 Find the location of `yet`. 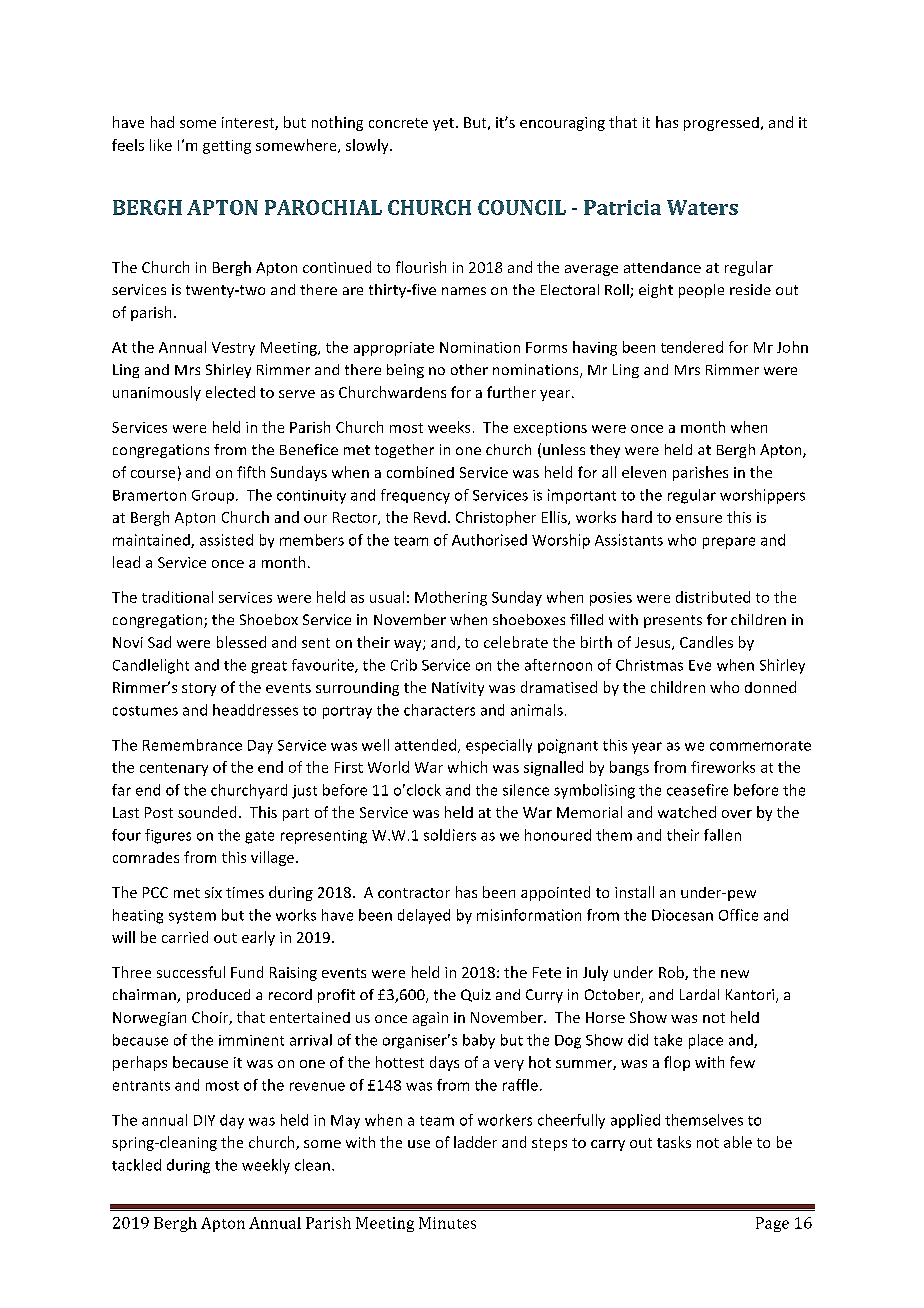

yet is located at coordinates (443, 124).
